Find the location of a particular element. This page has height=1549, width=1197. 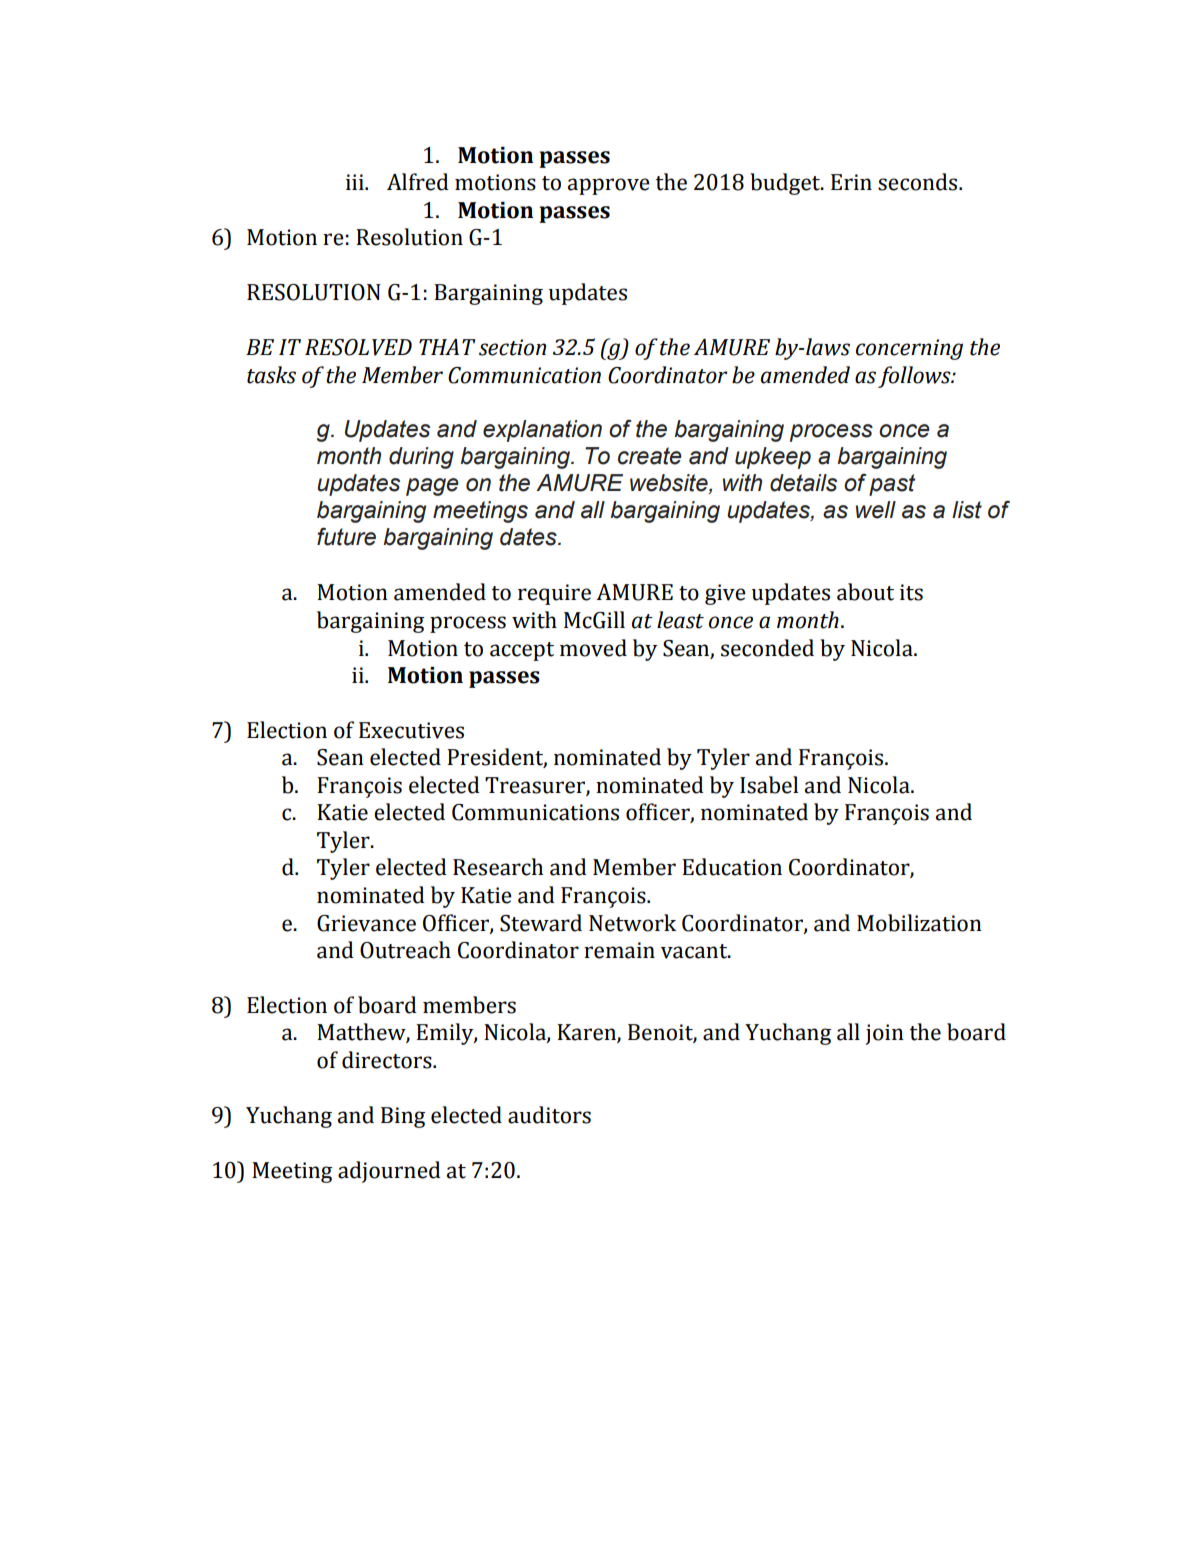

Isabel is located at coordinates (769, 785).
